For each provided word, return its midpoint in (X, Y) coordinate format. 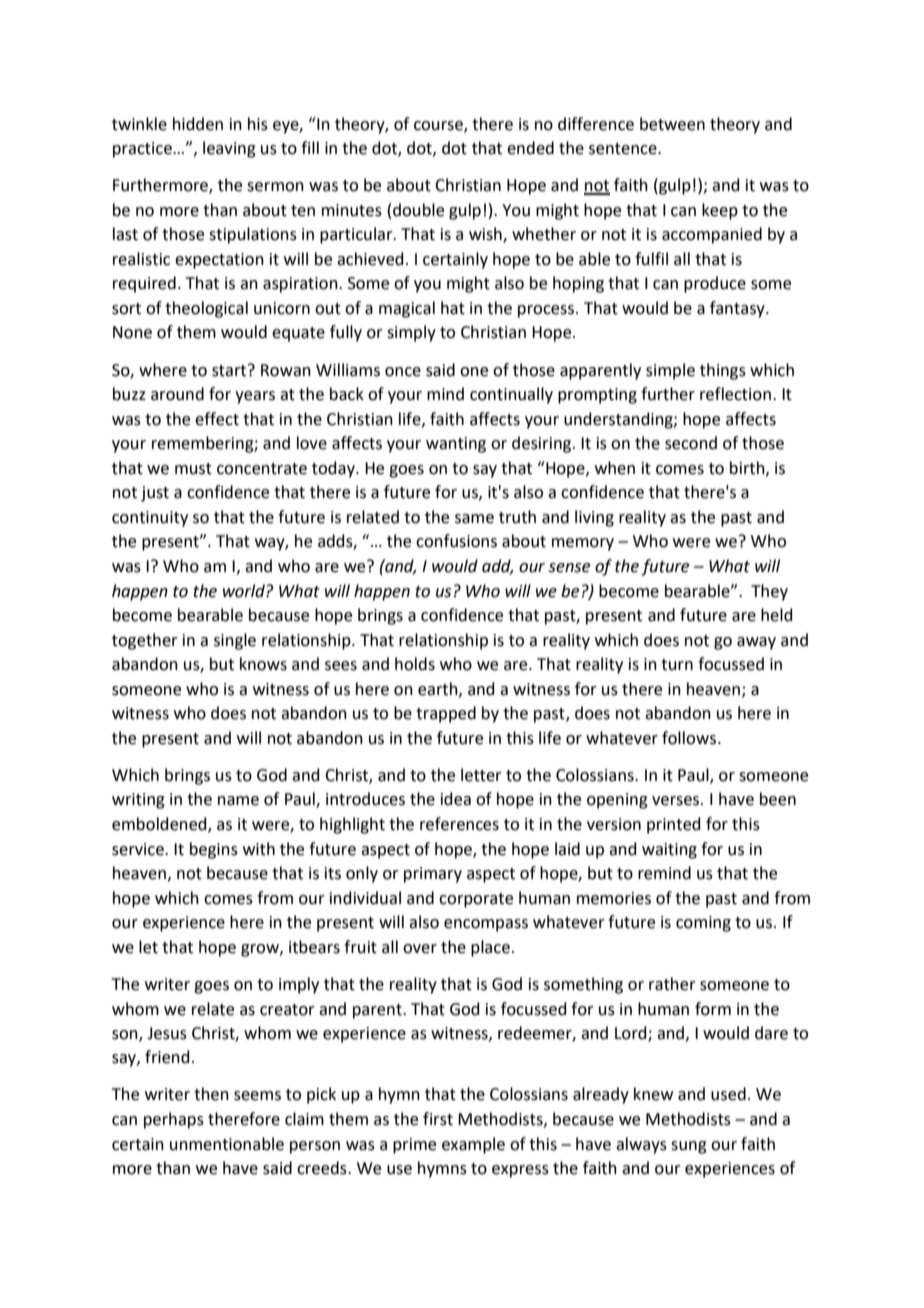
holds (415, 664)
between (672, 124)
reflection (735, 394)
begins (214, 850)
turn (677, 665)
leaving (229, 149)
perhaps (174, 1120)
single (235, 641)
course (439, 126)
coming (703, 924)
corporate (476, 900)
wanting (456, 445)
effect (217, 419)
